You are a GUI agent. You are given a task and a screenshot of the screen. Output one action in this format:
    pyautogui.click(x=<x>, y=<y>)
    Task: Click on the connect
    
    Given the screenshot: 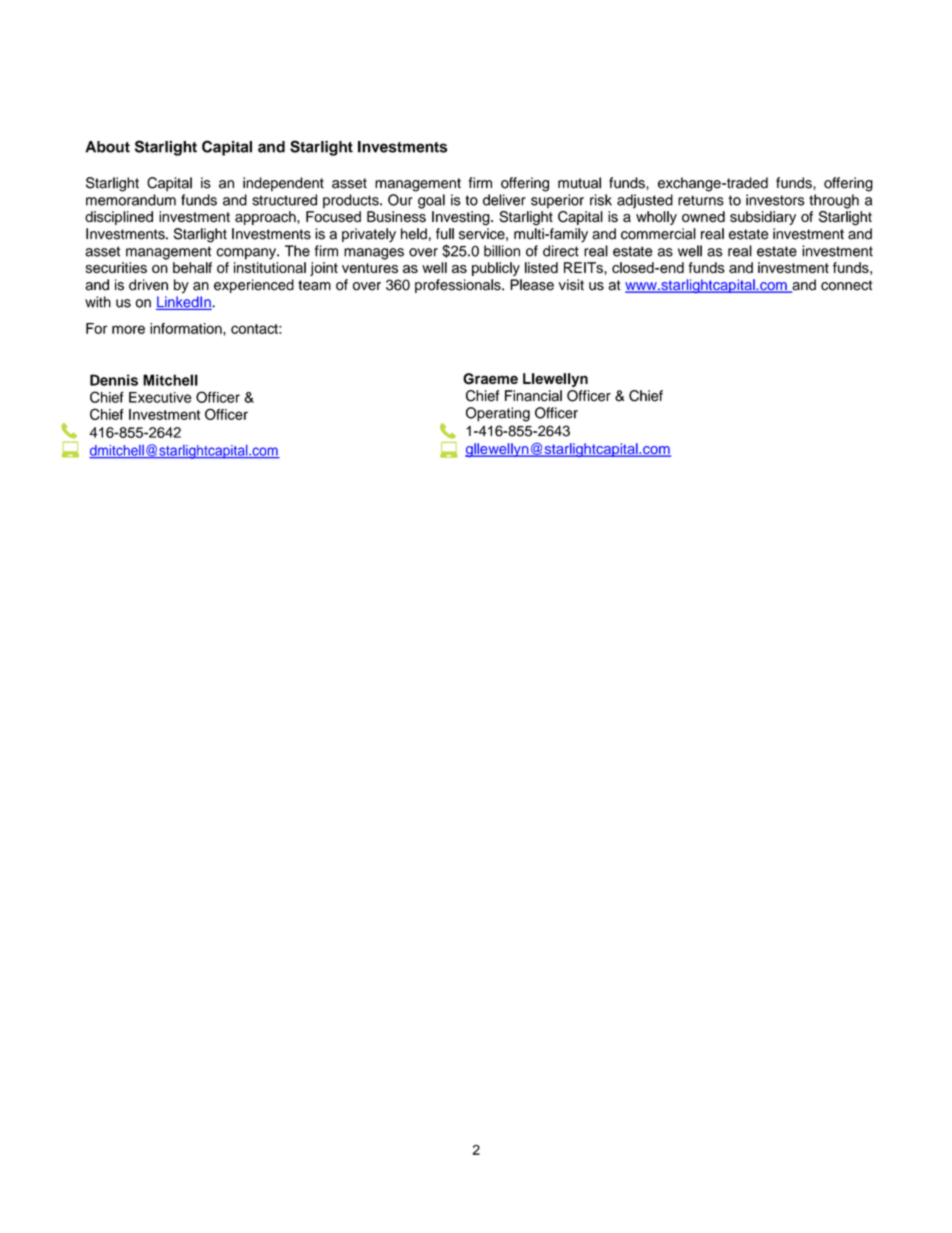 What is the action you would take?
    pyautogui.click(x=846, y=285)
